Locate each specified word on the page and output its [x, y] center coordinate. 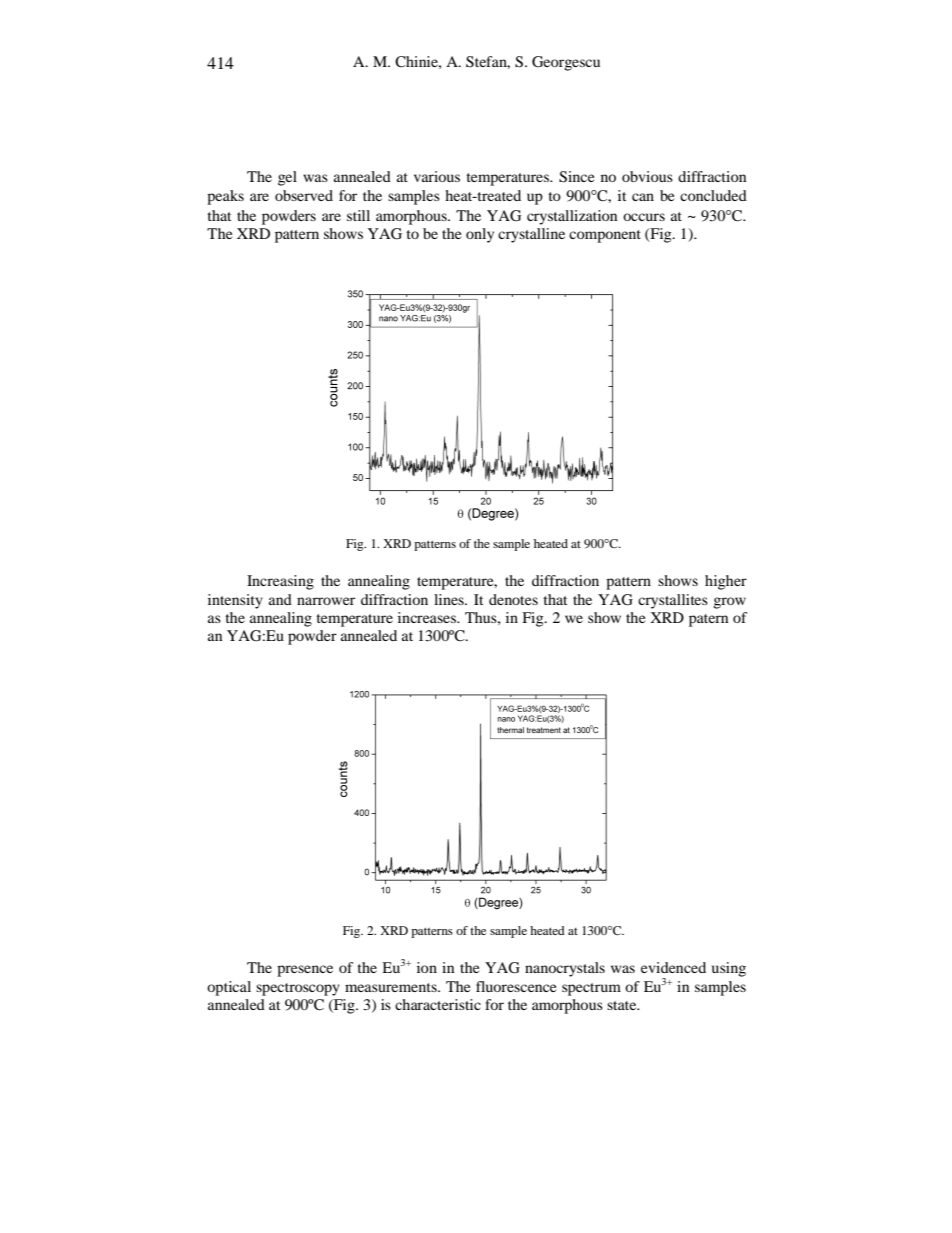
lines [450, 599]
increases [428, 617]
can [643, 197]
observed [304, 195]
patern [708, 620]
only [480, 235]
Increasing [280, 582]
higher [726, 582]
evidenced [673, 967]
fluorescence [516, 986]
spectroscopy [298, 989]
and [280, 599]
